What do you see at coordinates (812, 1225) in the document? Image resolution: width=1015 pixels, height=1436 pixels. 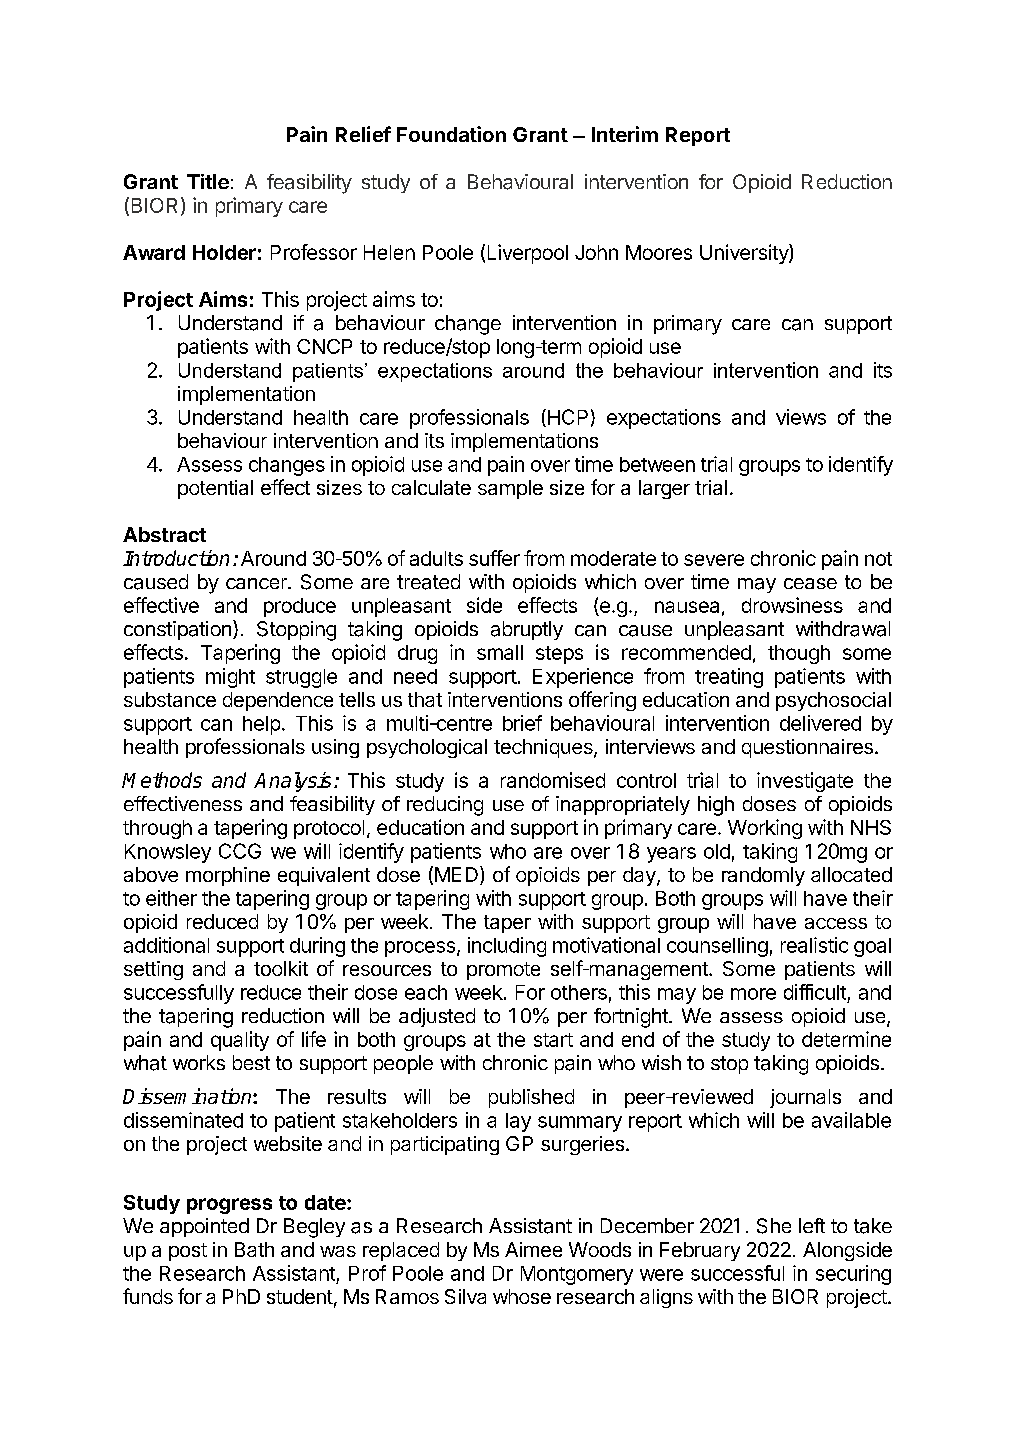 I see `left` at bounding box center [812, 1225].
